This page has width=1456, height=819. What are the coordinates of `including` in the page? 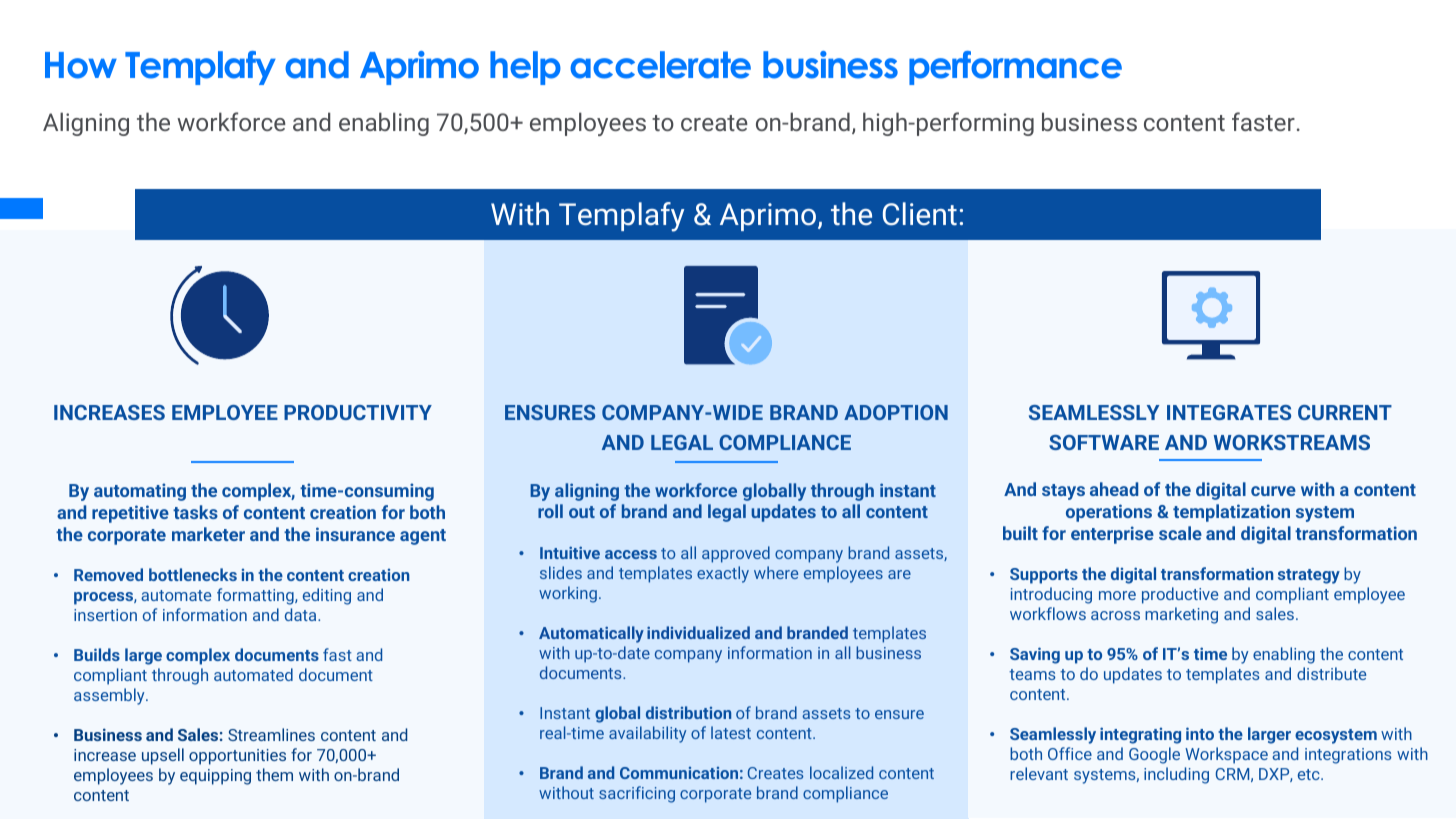 It's located at (1176, 775).
